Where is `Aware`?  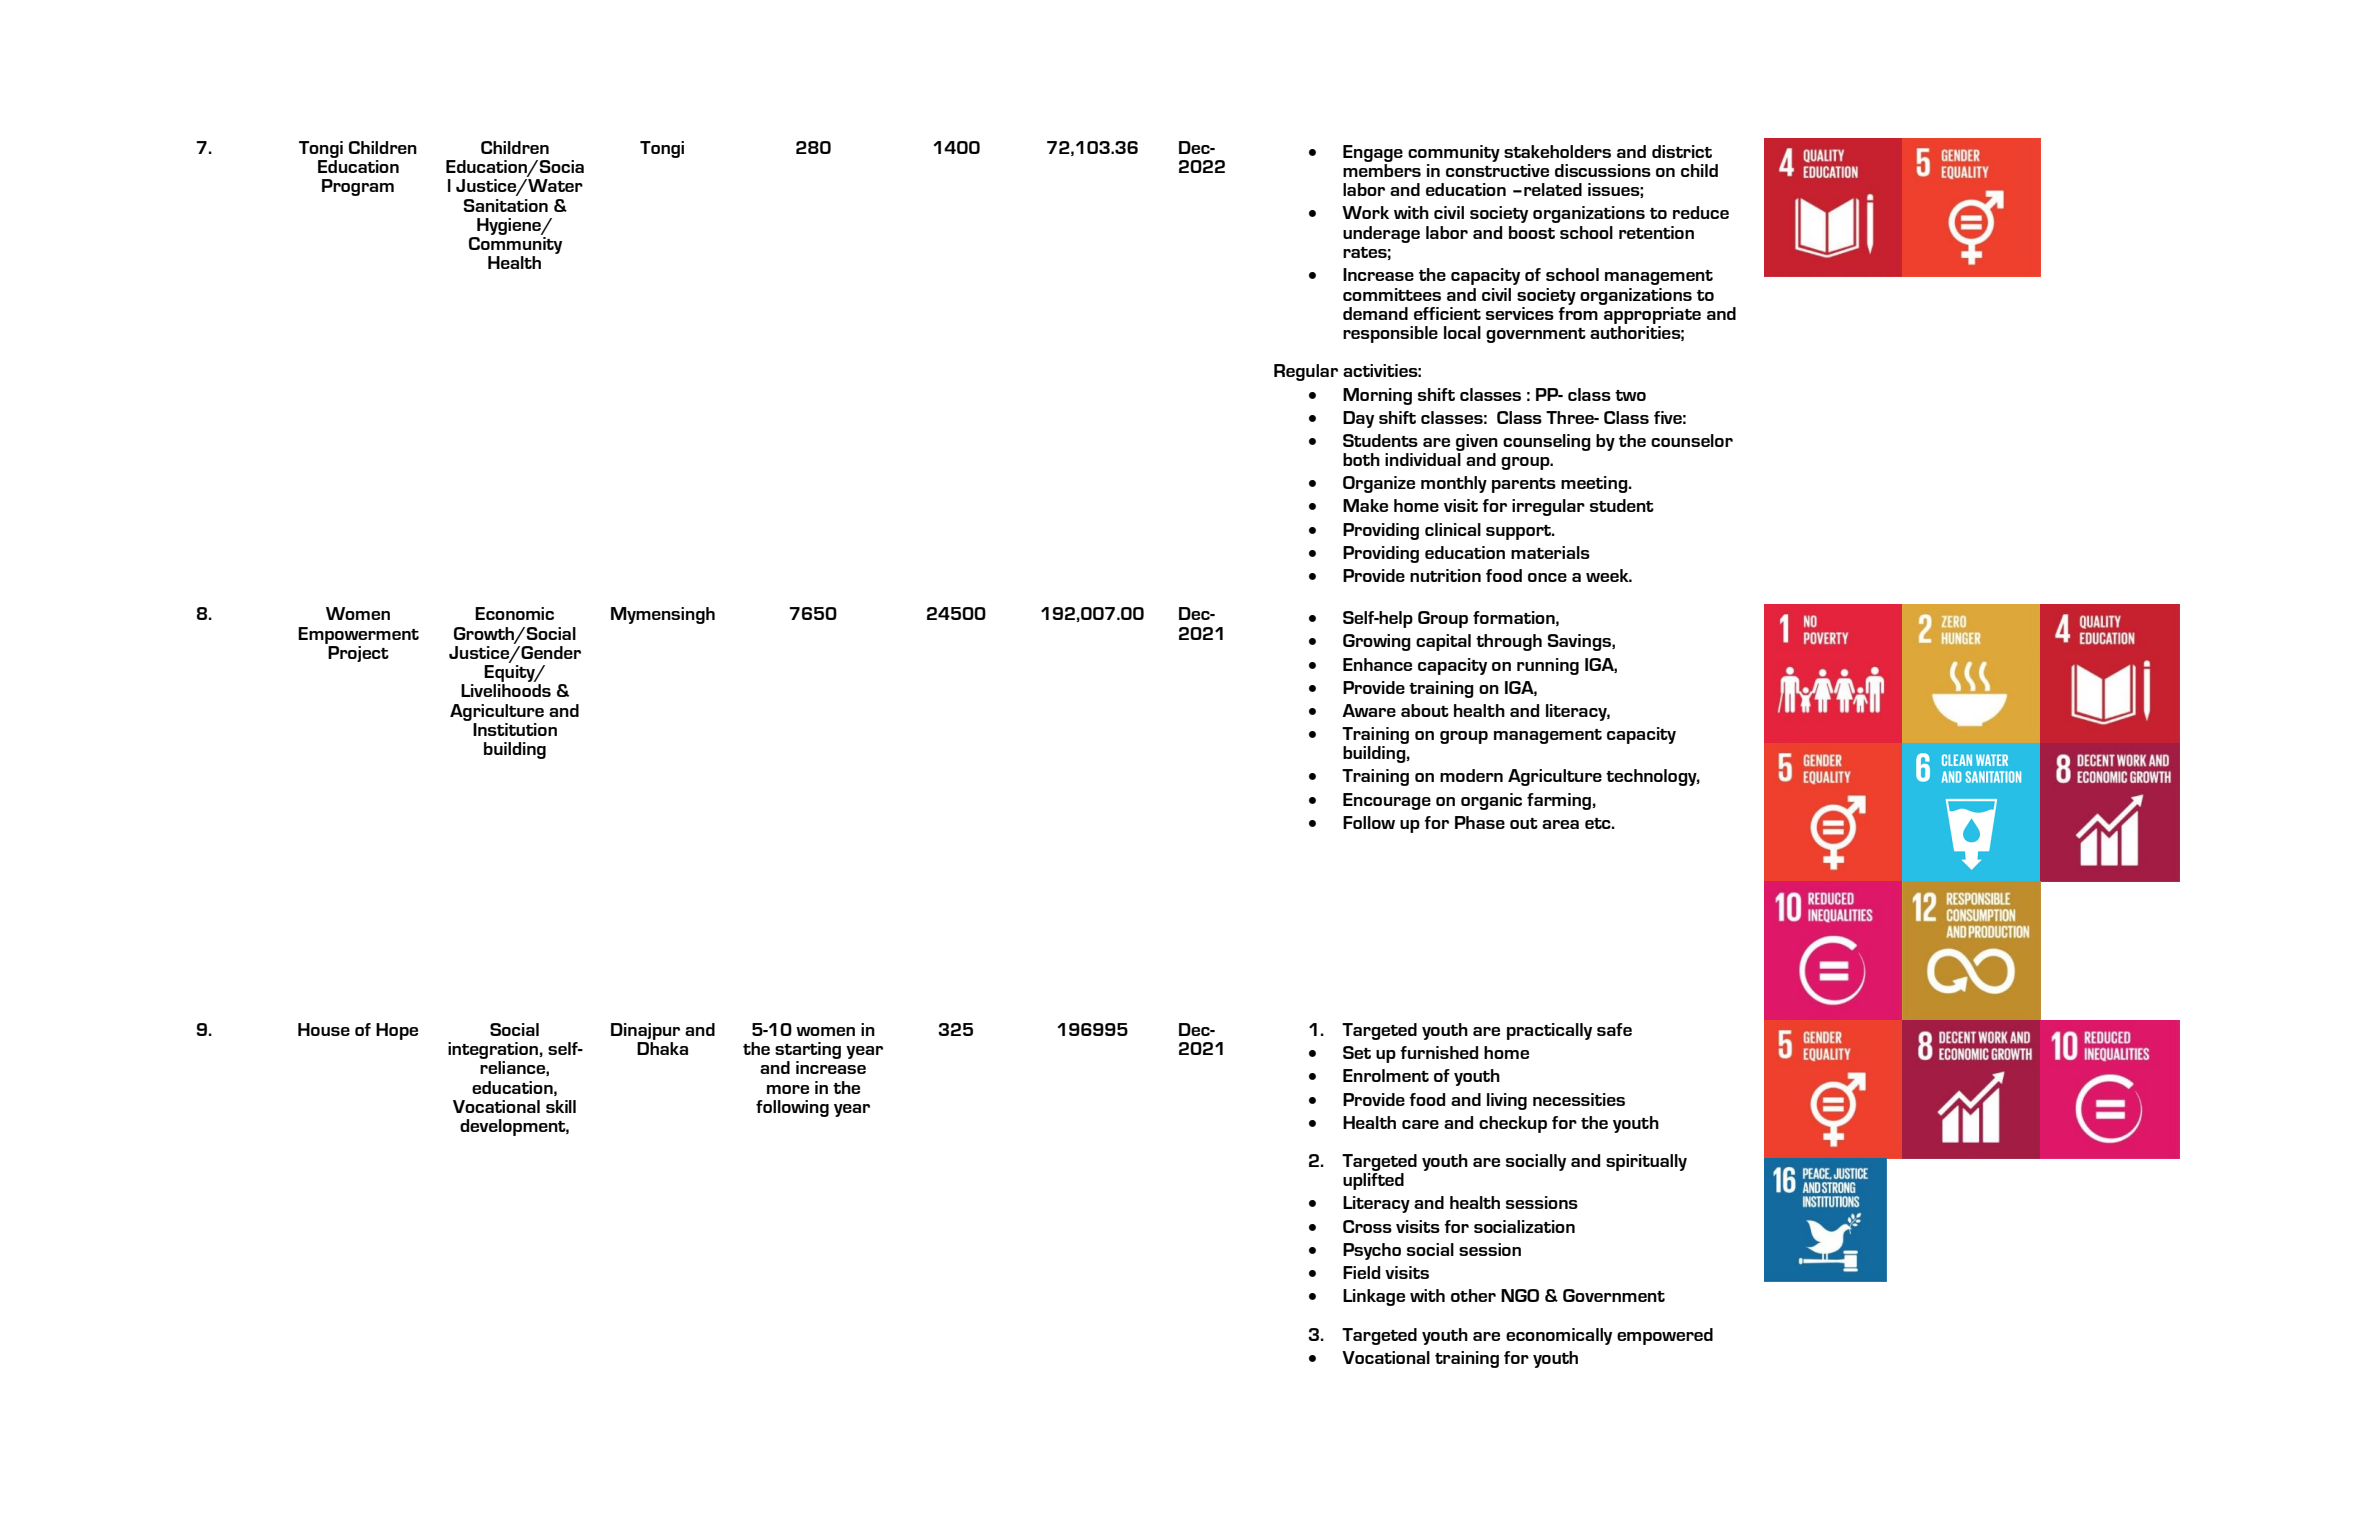
Aware is located at coordinates (1369, 710).
